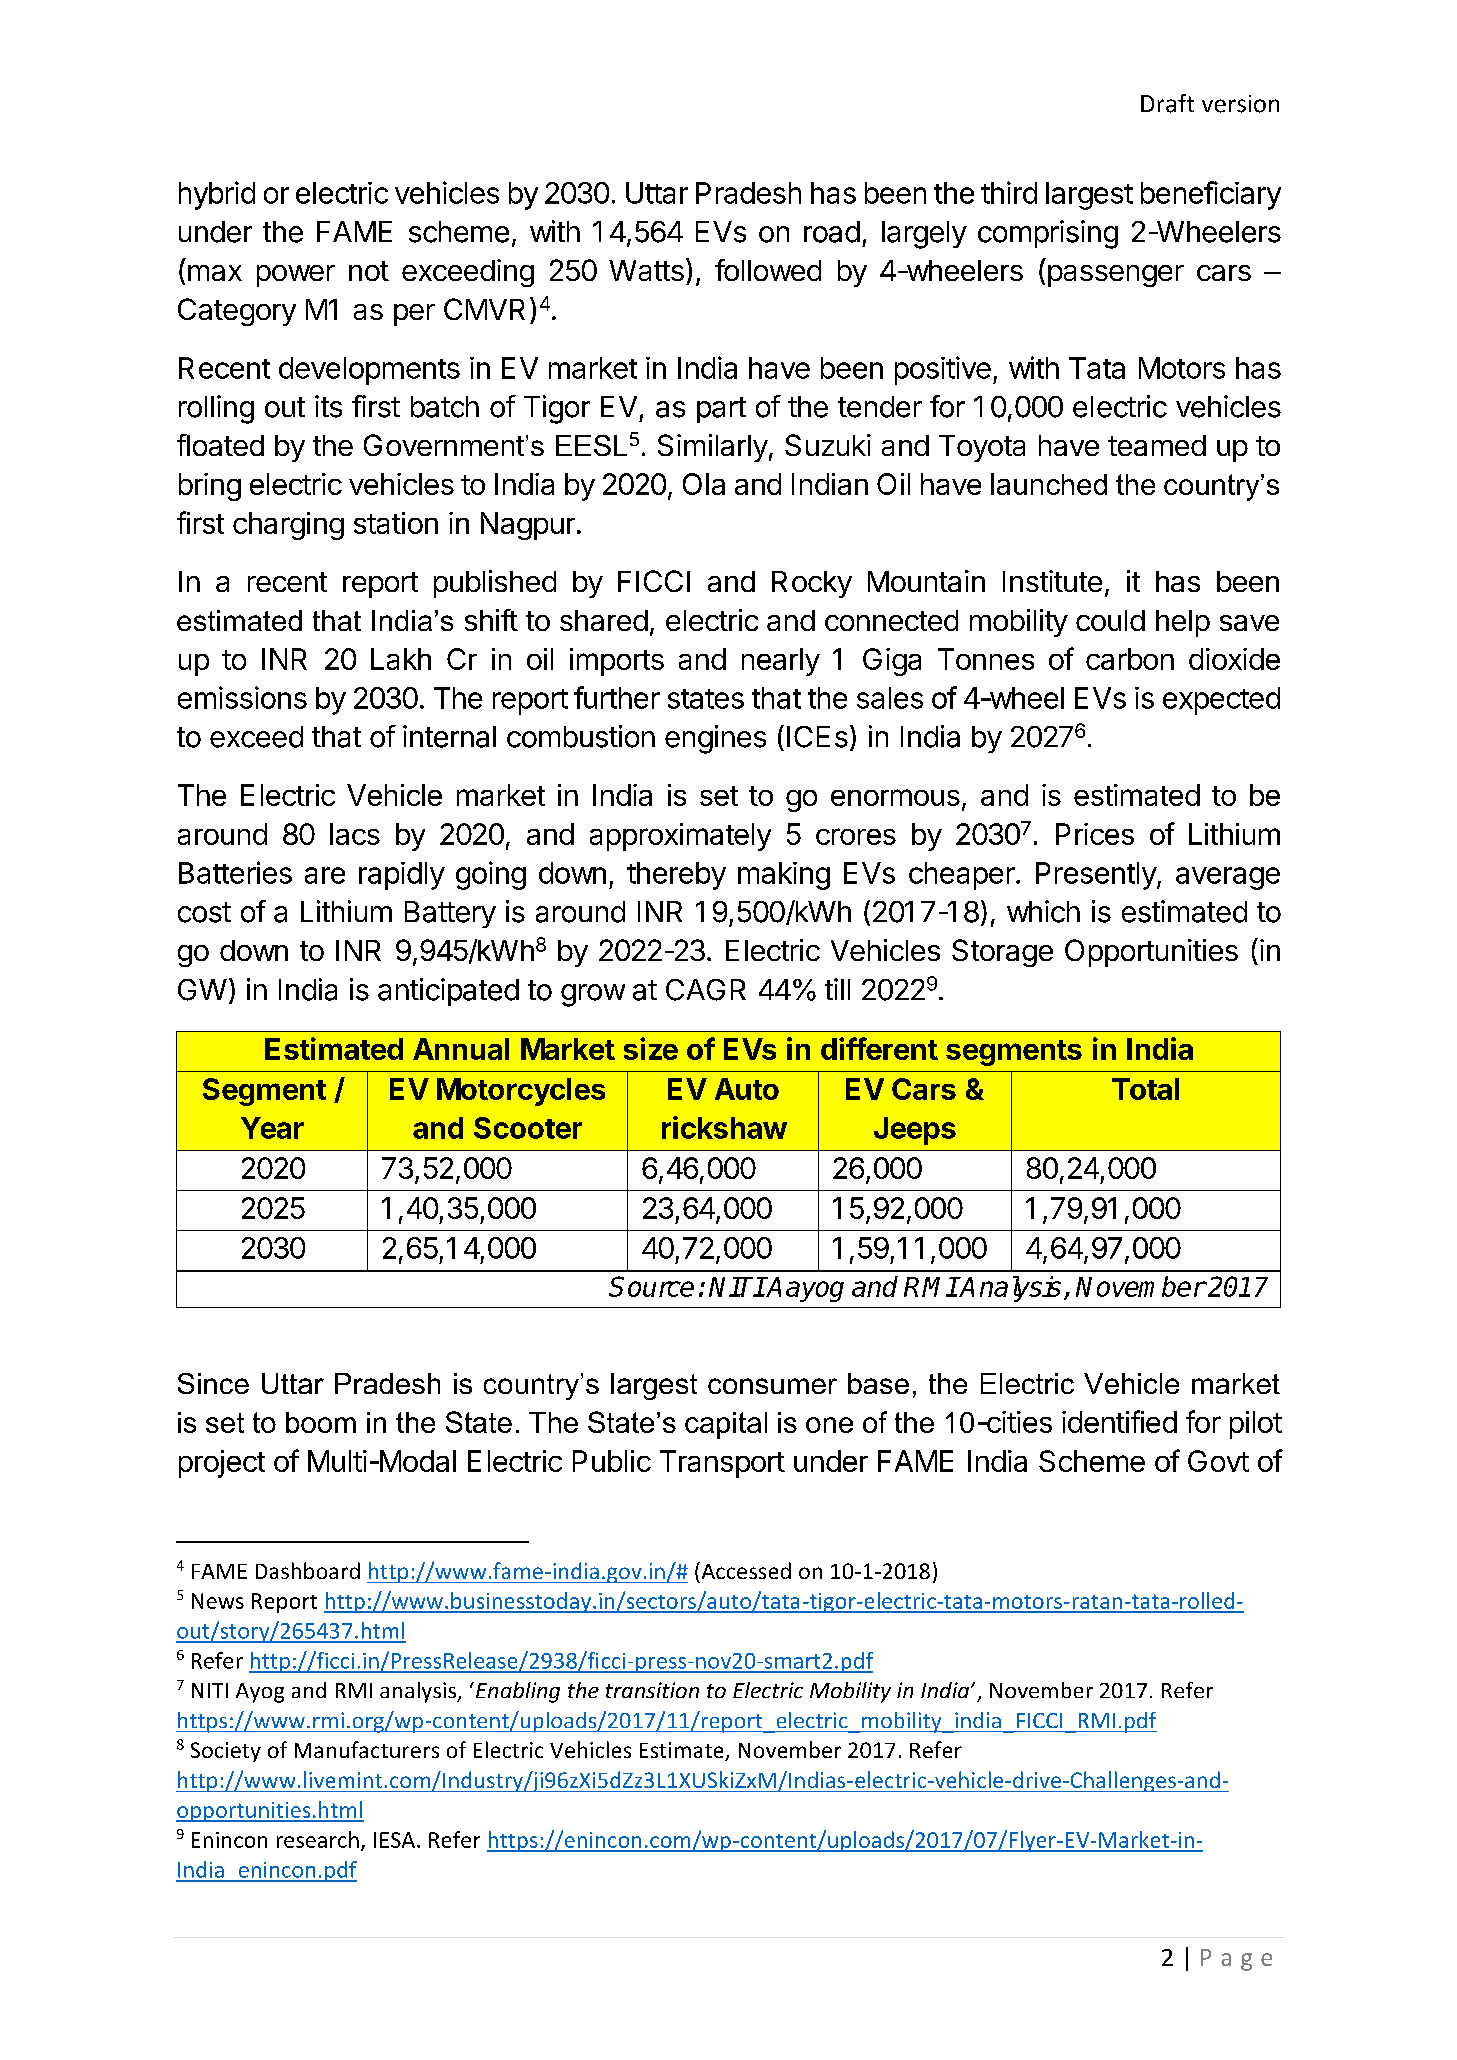  I want to click on boom, so click(321, 1422).
